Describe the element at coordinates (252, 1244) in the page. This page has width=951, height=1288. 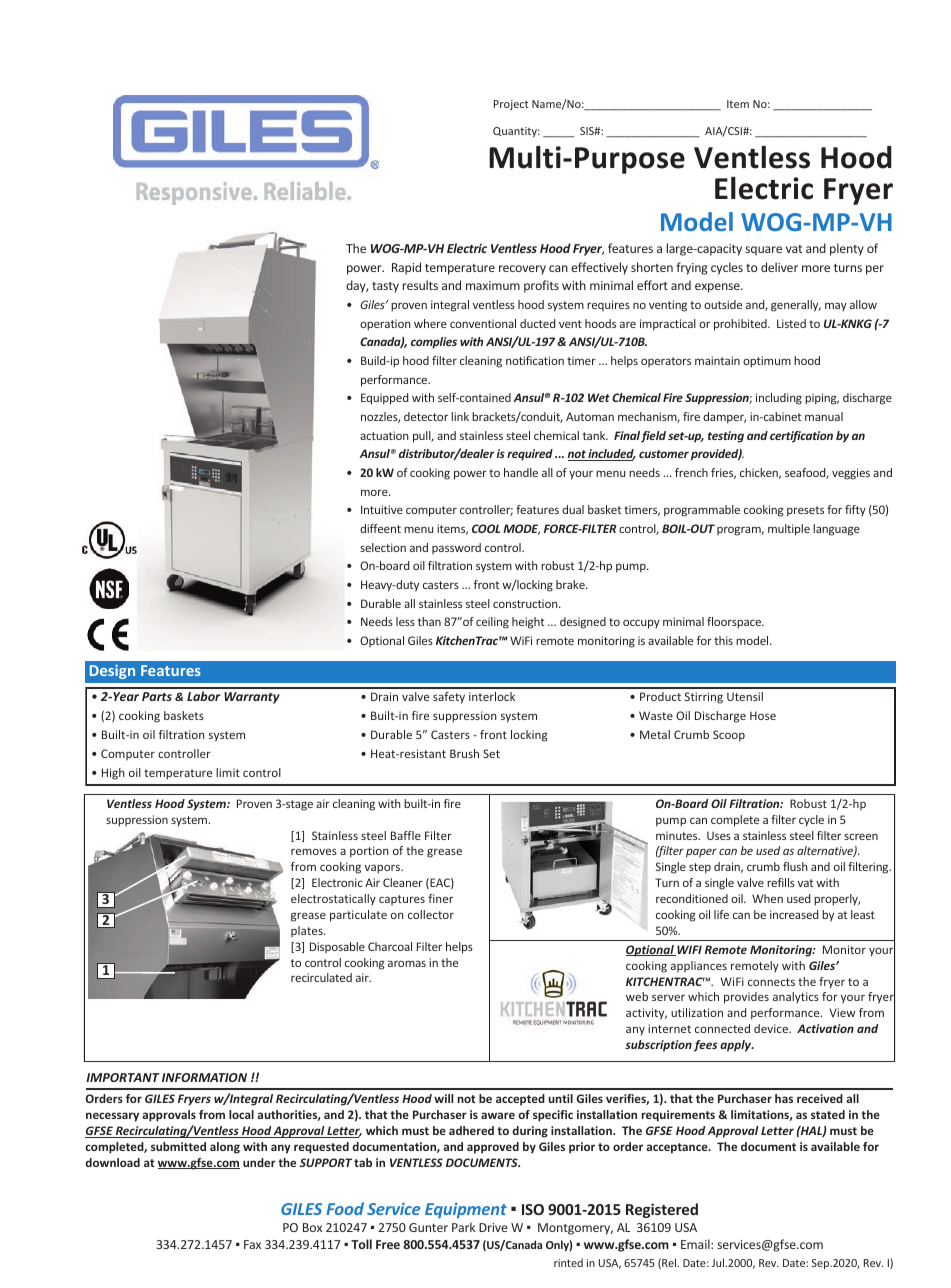
I see `Fax` at that location.
